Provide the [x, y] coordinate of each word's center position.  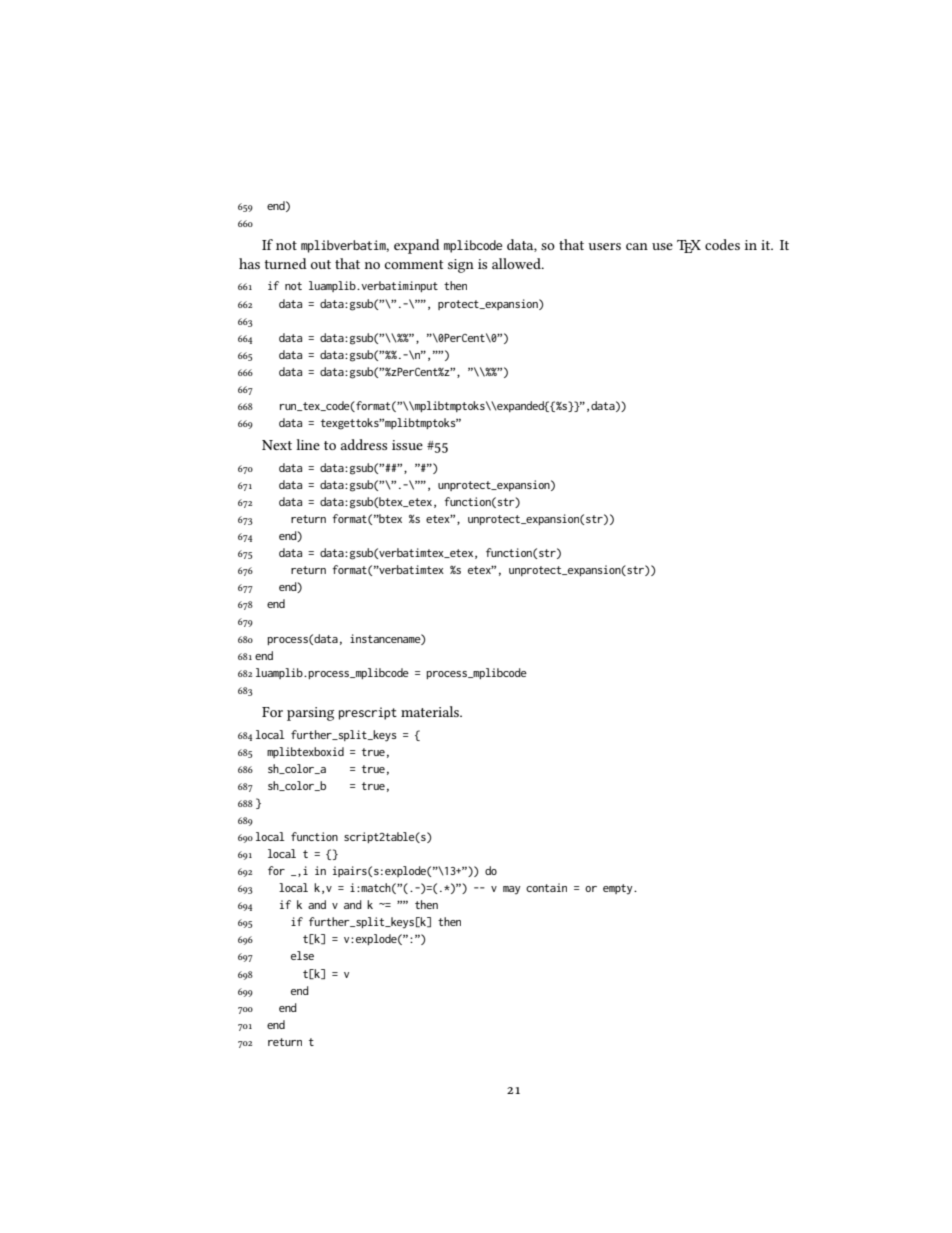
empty [619, 889]
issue [407, 445]
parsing [310, 714]
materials [431, 711]
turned [285, 263]
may [512, 890]
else [302, 955]
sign [461, 266]
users [604, 246]
